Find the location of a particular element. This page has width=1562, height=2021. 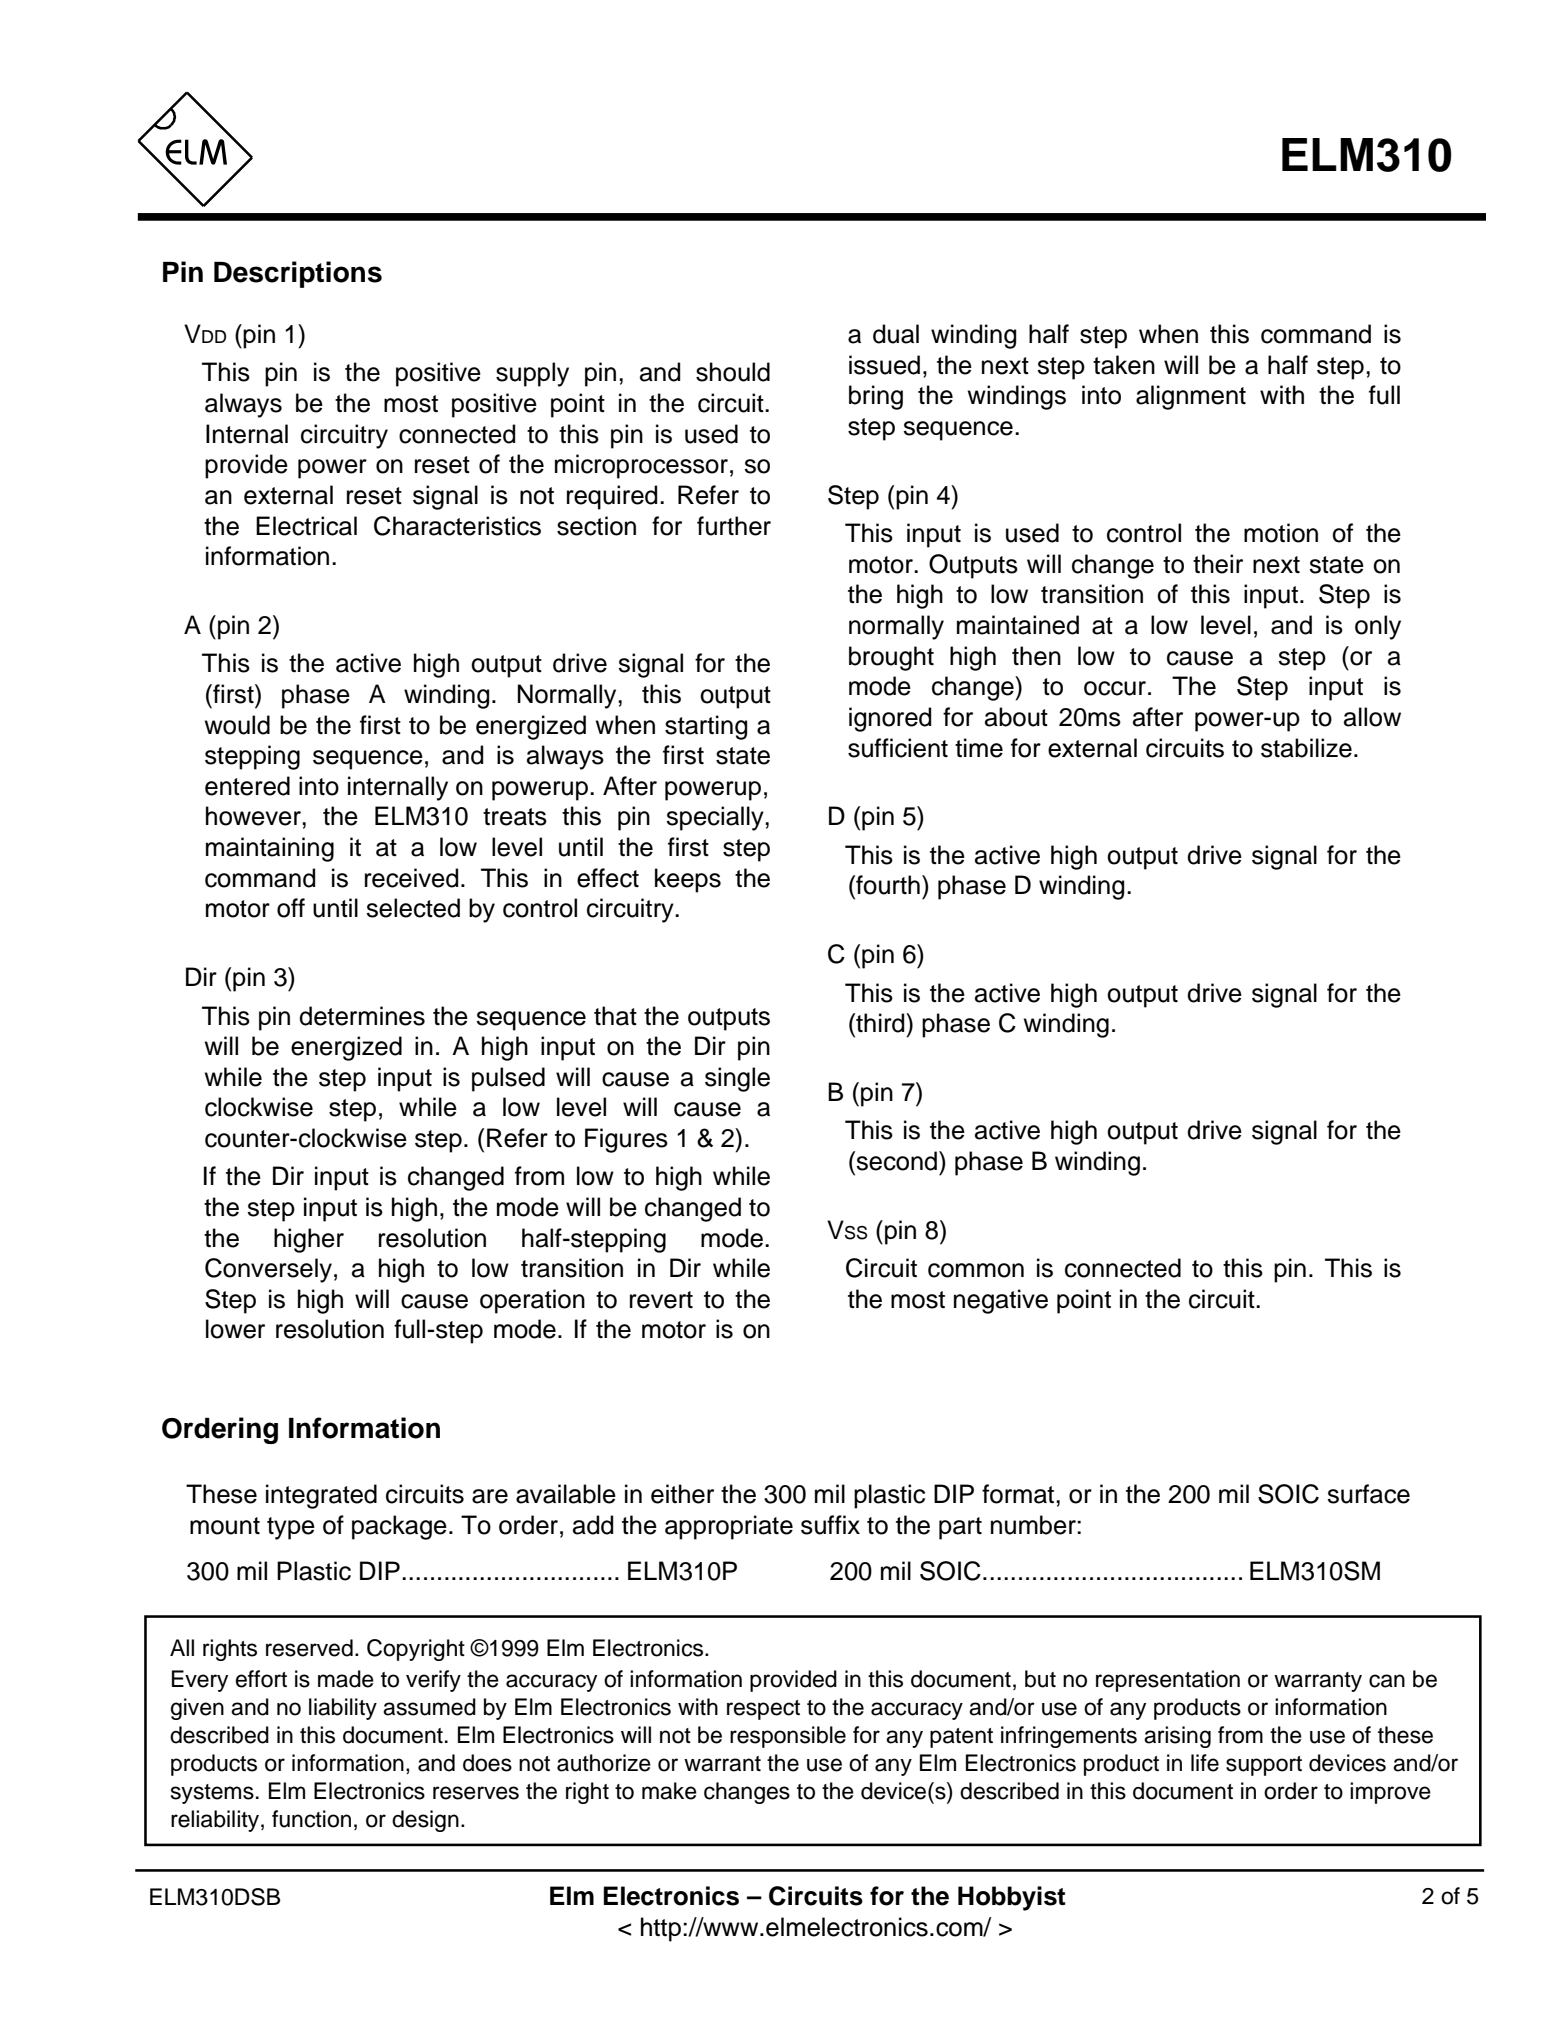

lower is located at coordinates (235, 1329).
